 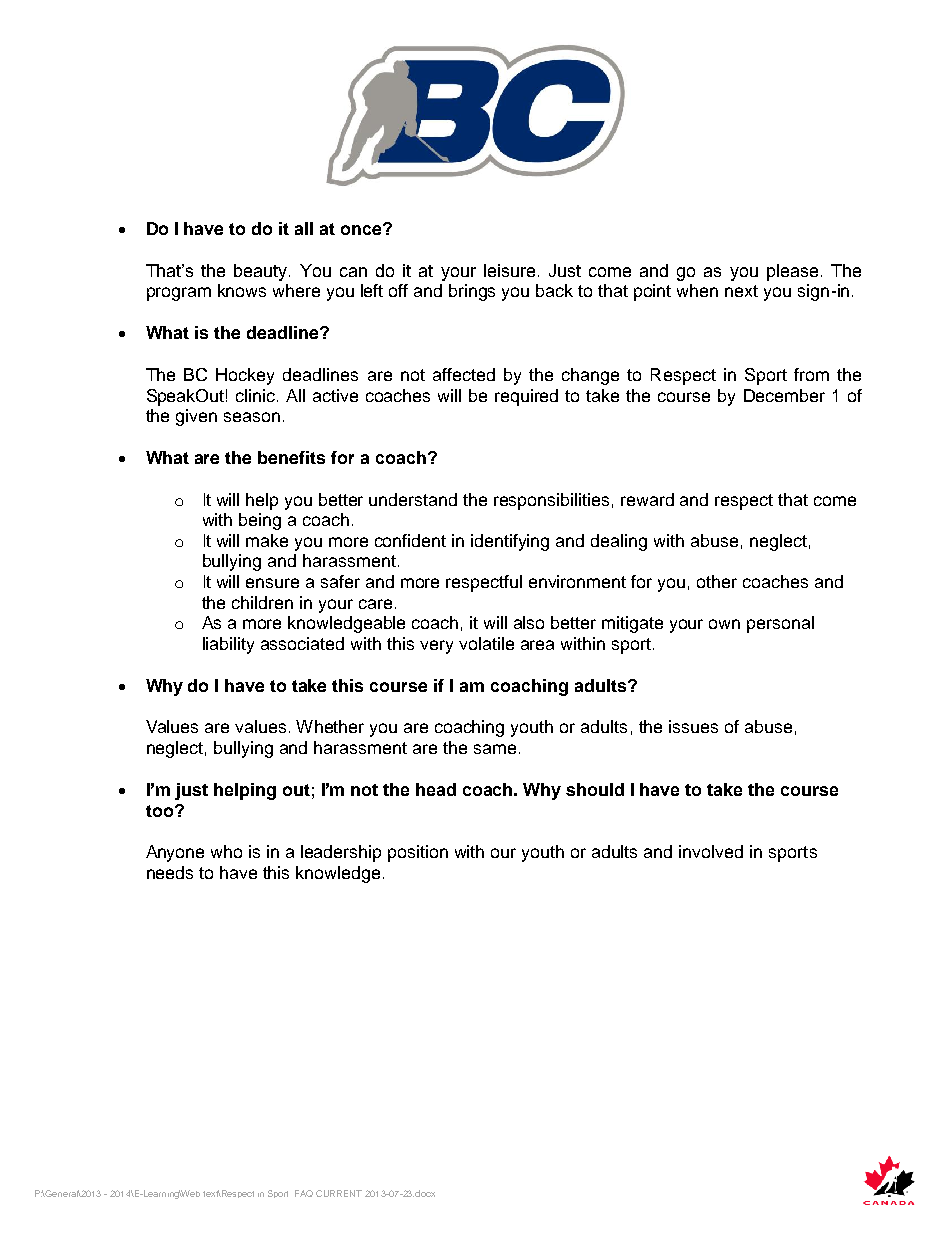 I want to click on understand, so click(x=413, y=499).
